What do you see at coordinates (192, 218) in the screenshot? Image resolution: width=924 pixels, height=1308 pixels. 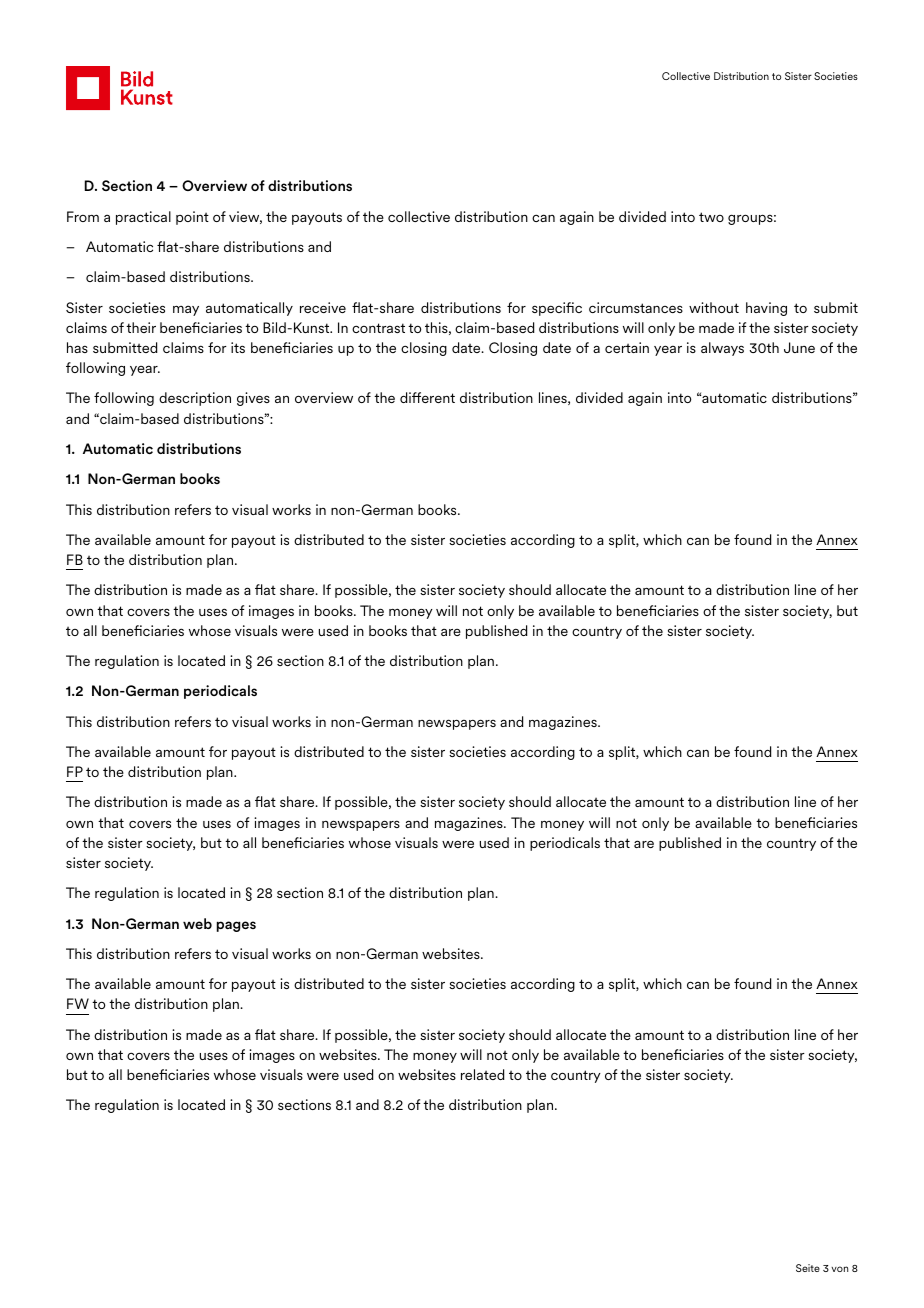 I see `point` at bounding box center [192, 218].
